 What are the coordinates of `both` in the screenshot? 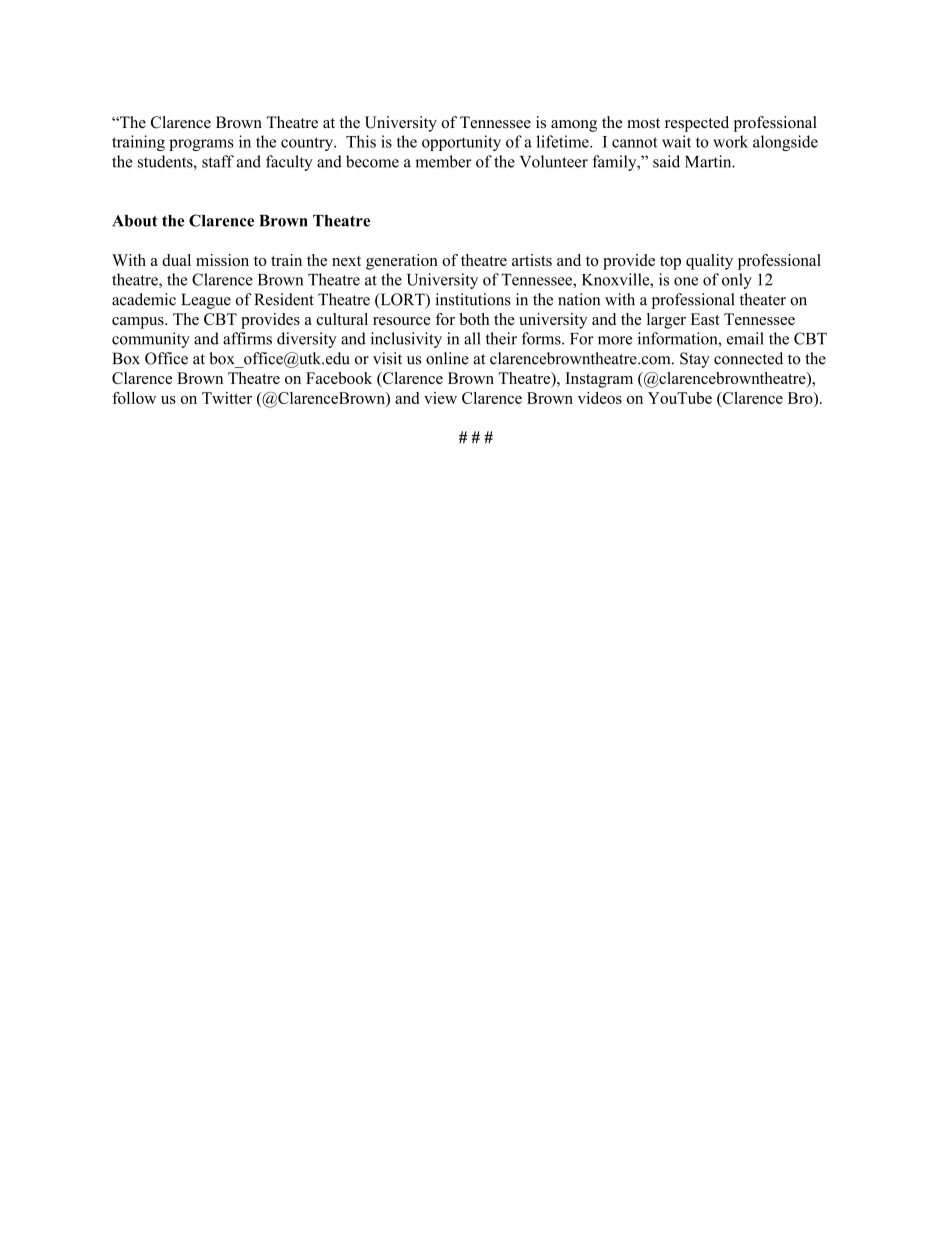 It's located at (474, 319).
